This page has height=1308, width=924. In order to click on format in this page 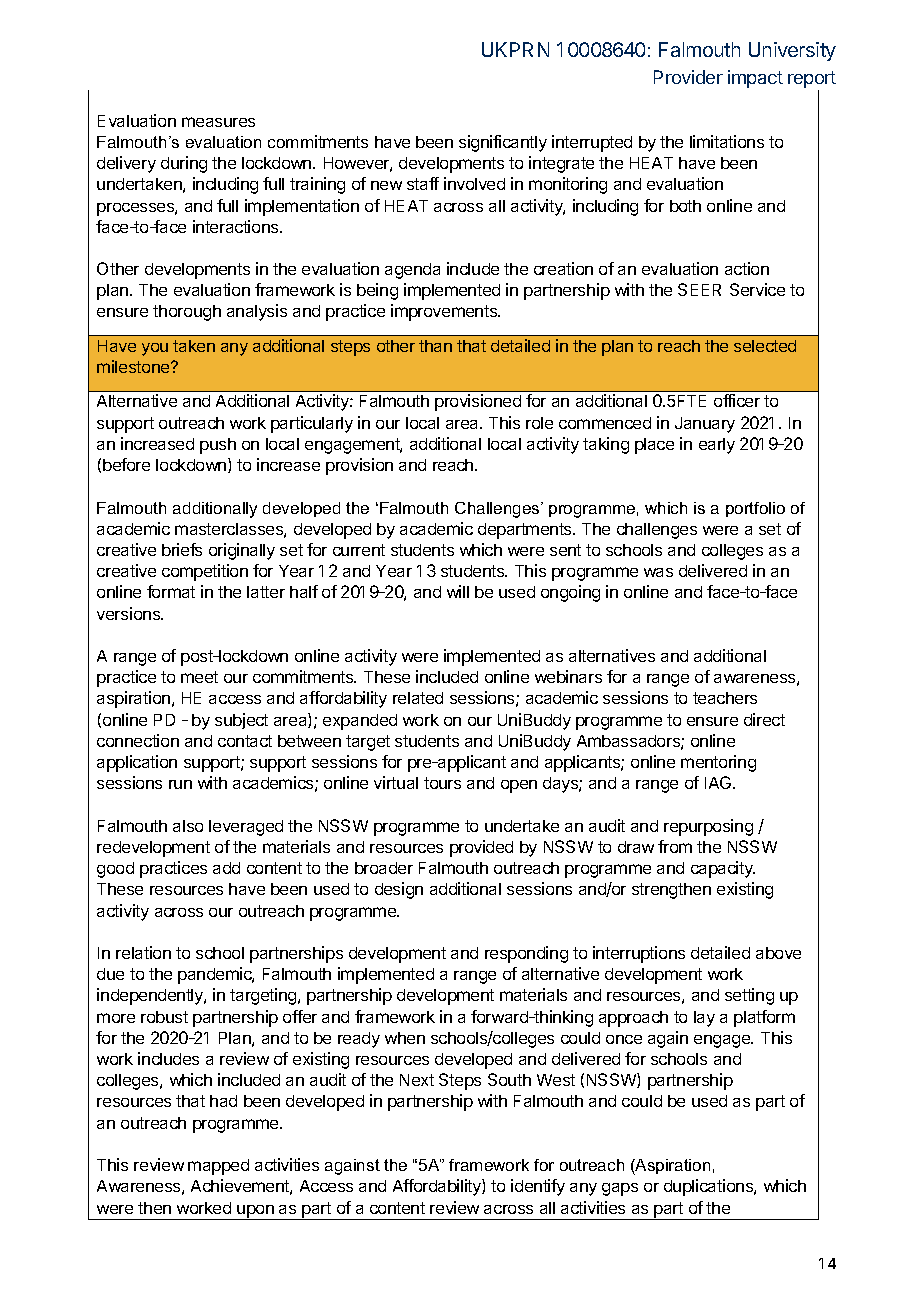, I will do `click(171, 591)`.
